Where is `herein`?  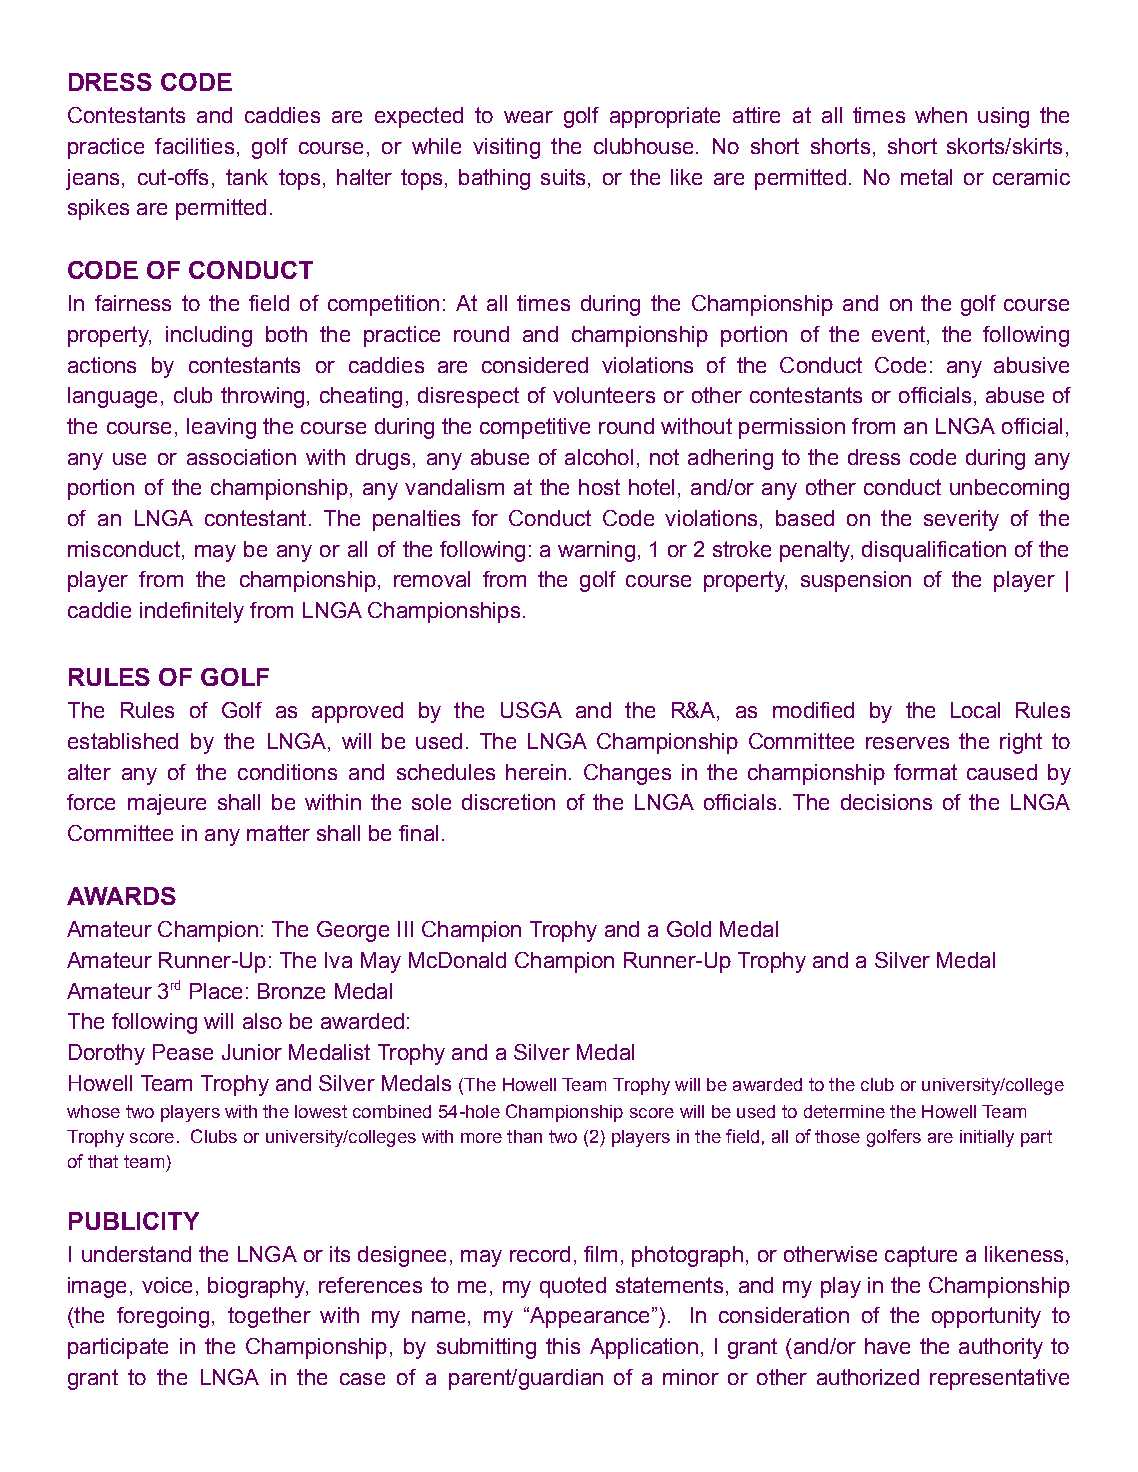
herein is located at coordinates (536, 772).
